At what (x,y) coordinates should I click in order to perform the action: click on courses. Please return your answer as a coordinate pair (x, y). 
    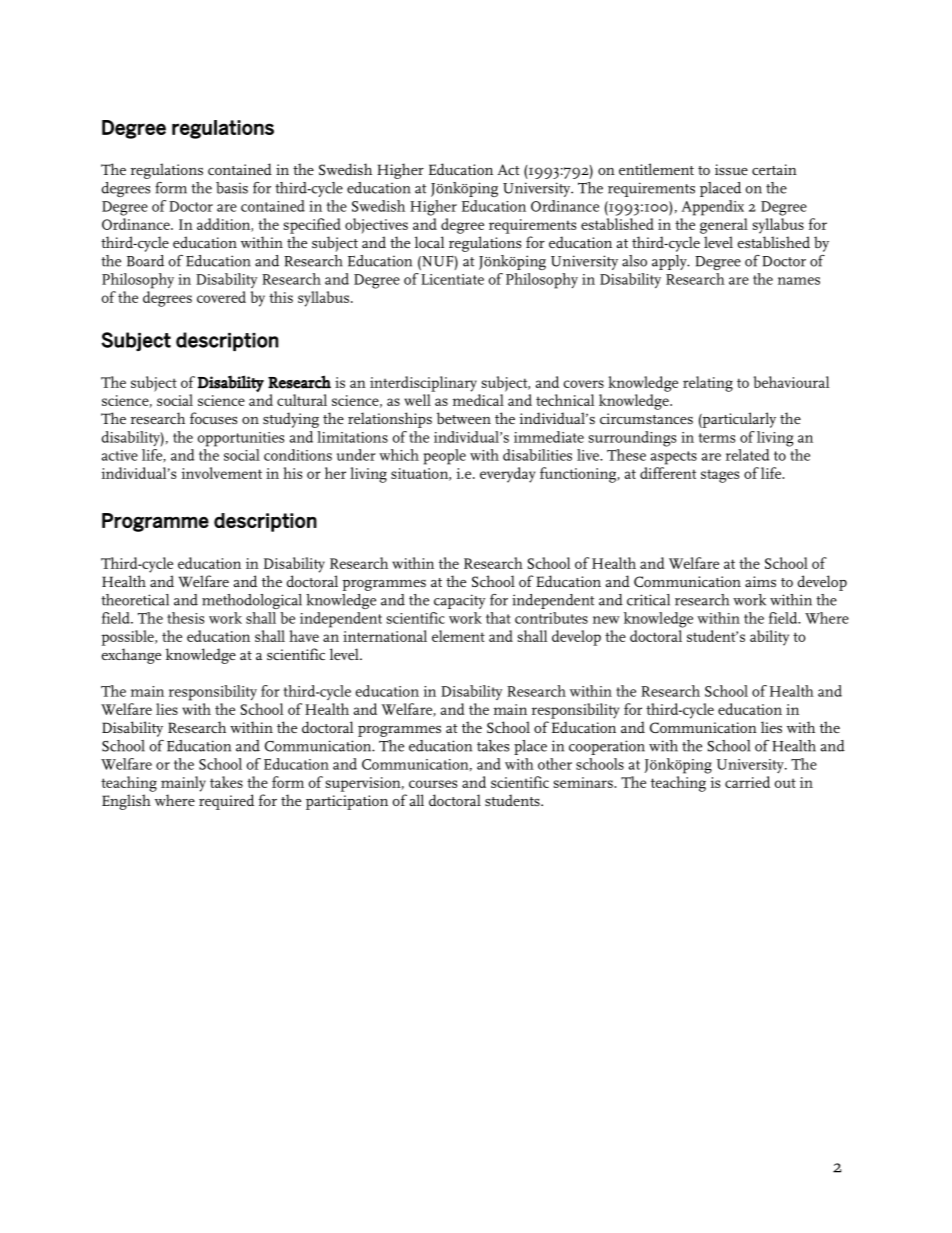
    Looking at the image, I should click on (433, 784).
